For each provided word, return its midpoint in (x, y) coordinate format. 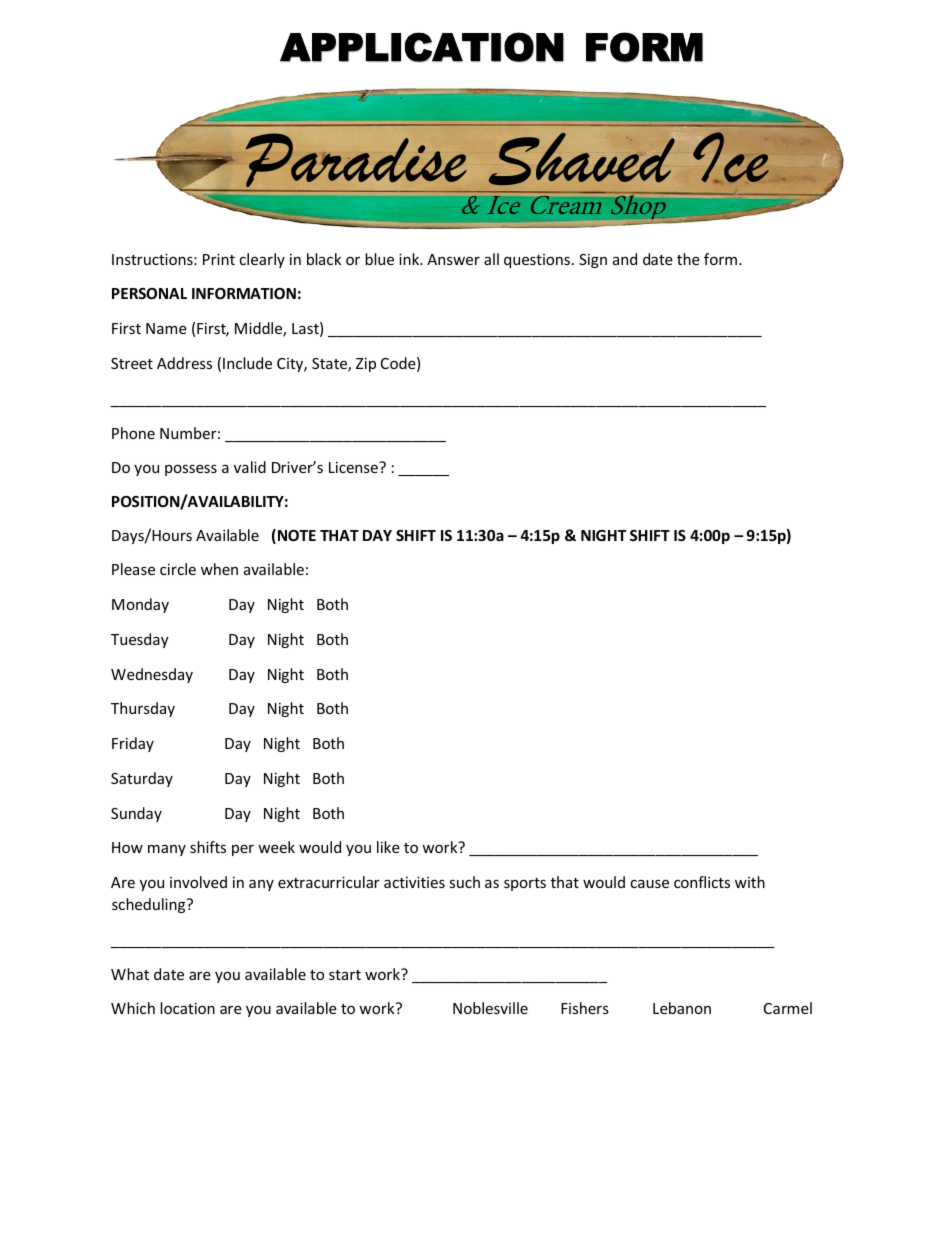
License (354, 467)
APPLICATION (422, 47)
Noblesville (490, 1008)
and (625, 259)
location (187, 1008)
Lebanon (682, 1008)
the (688, 259)
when (219, 569)
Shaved (582, 159)
